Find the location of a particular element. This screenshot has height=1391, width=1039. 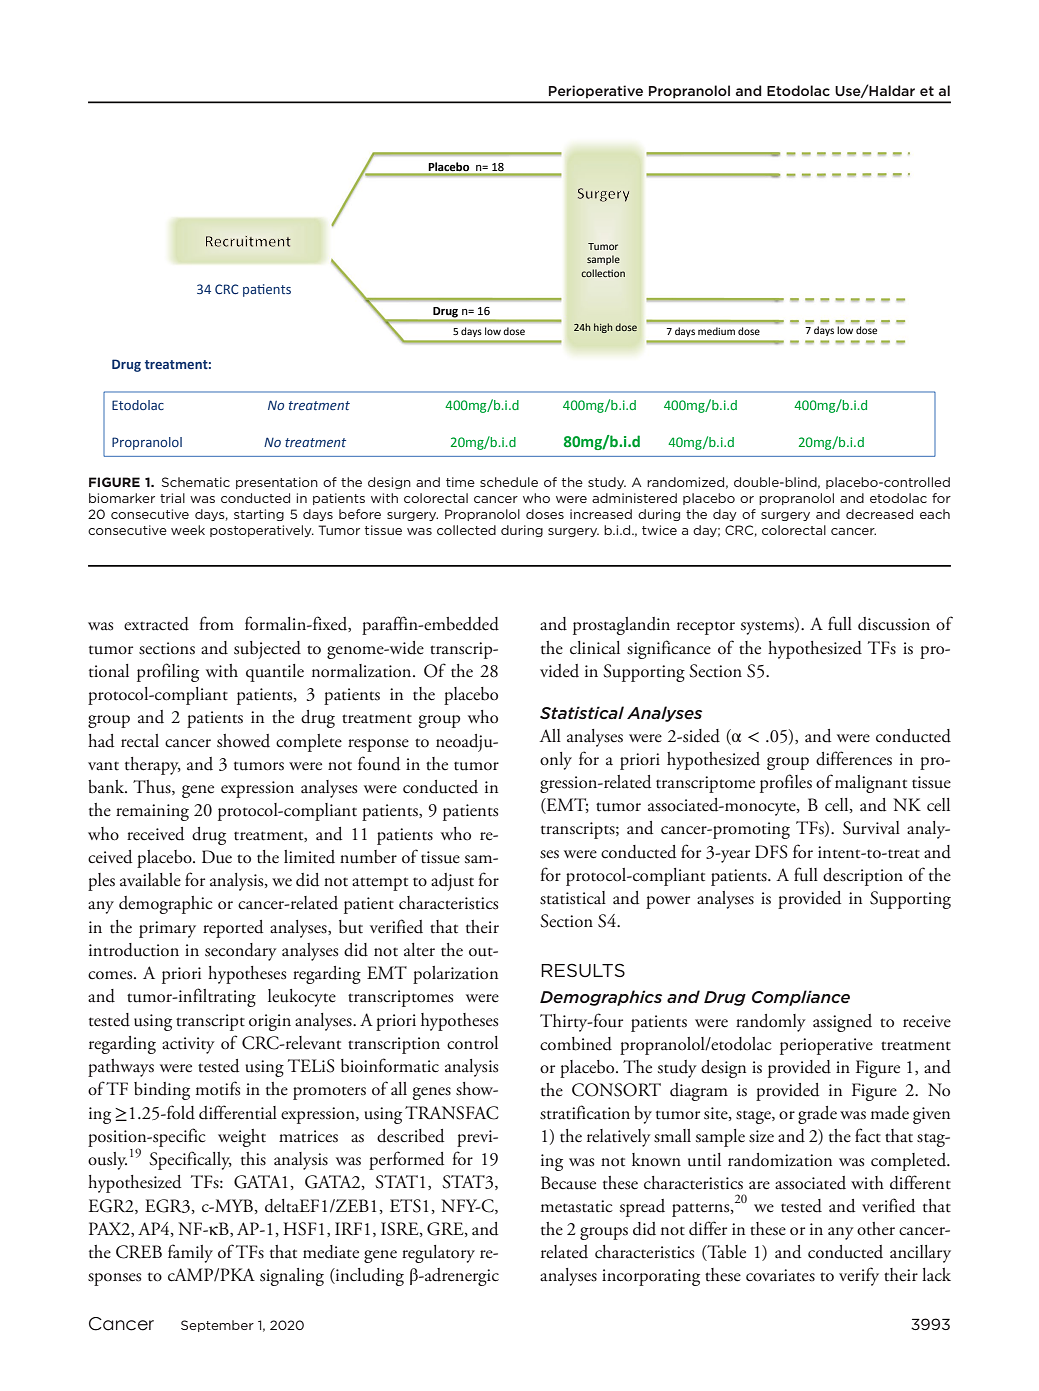

doses is located at coordinates (545, 514).
